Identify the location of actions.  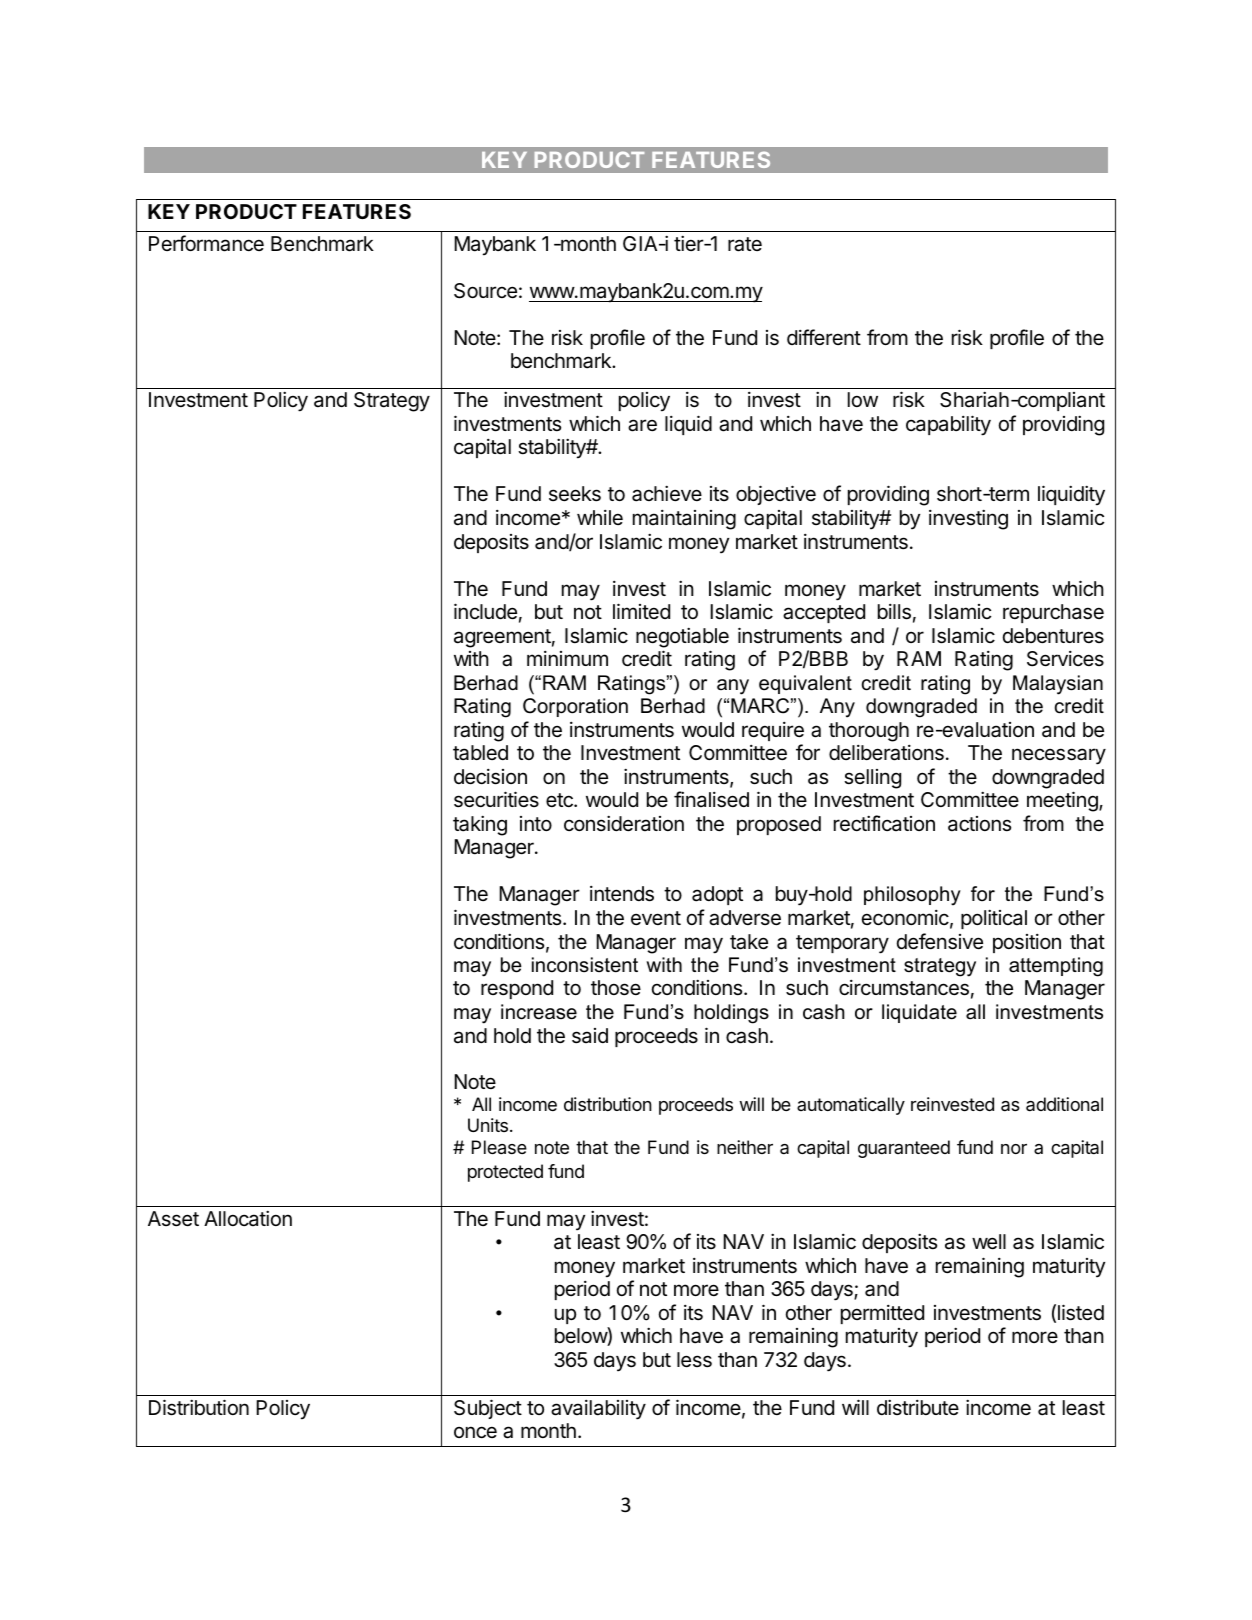
(979, 824).
